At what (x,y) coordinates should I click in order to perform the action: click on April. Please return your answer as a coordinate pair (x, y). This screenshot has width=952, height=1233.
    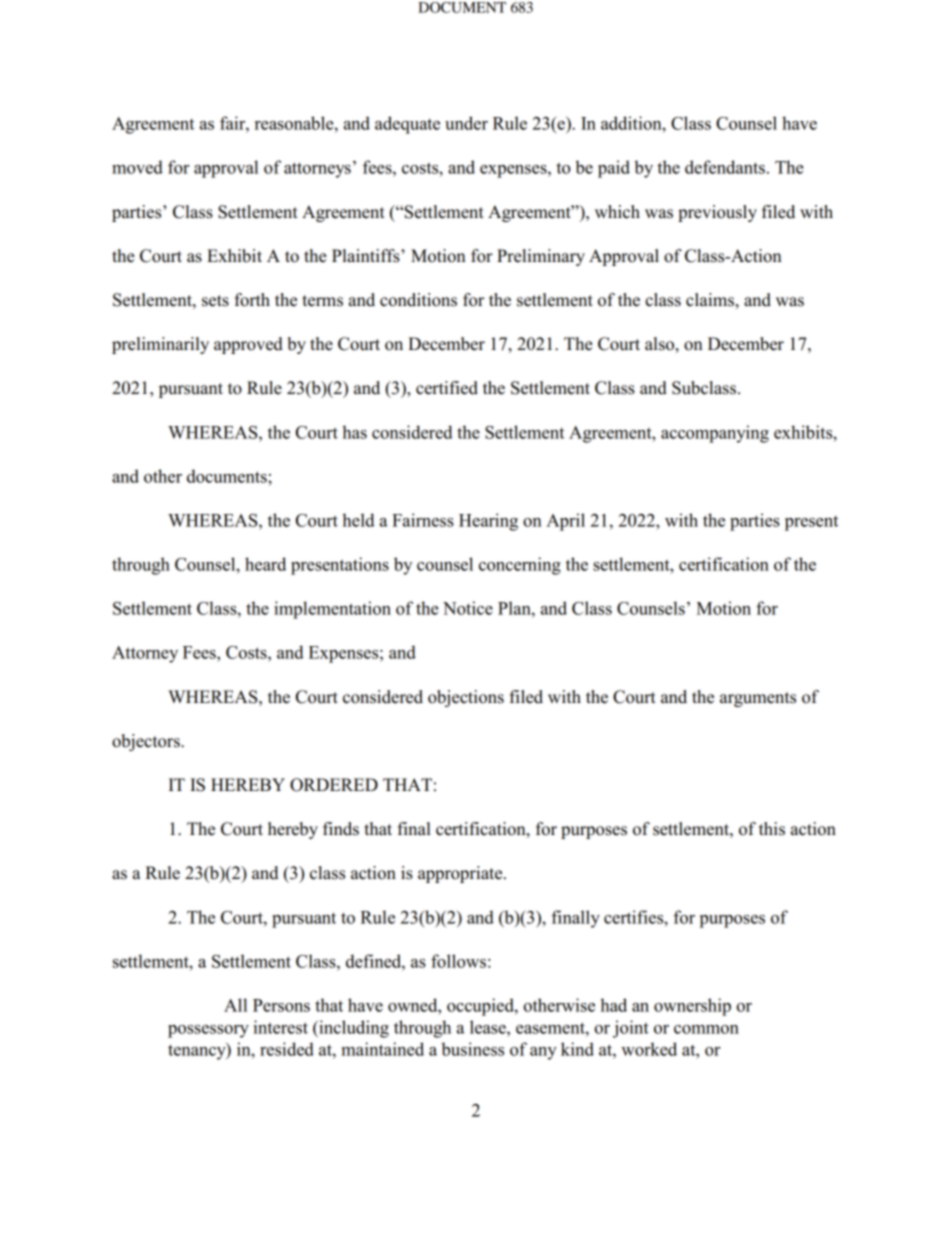
    Looking at the image, I should click on (565, 522).
